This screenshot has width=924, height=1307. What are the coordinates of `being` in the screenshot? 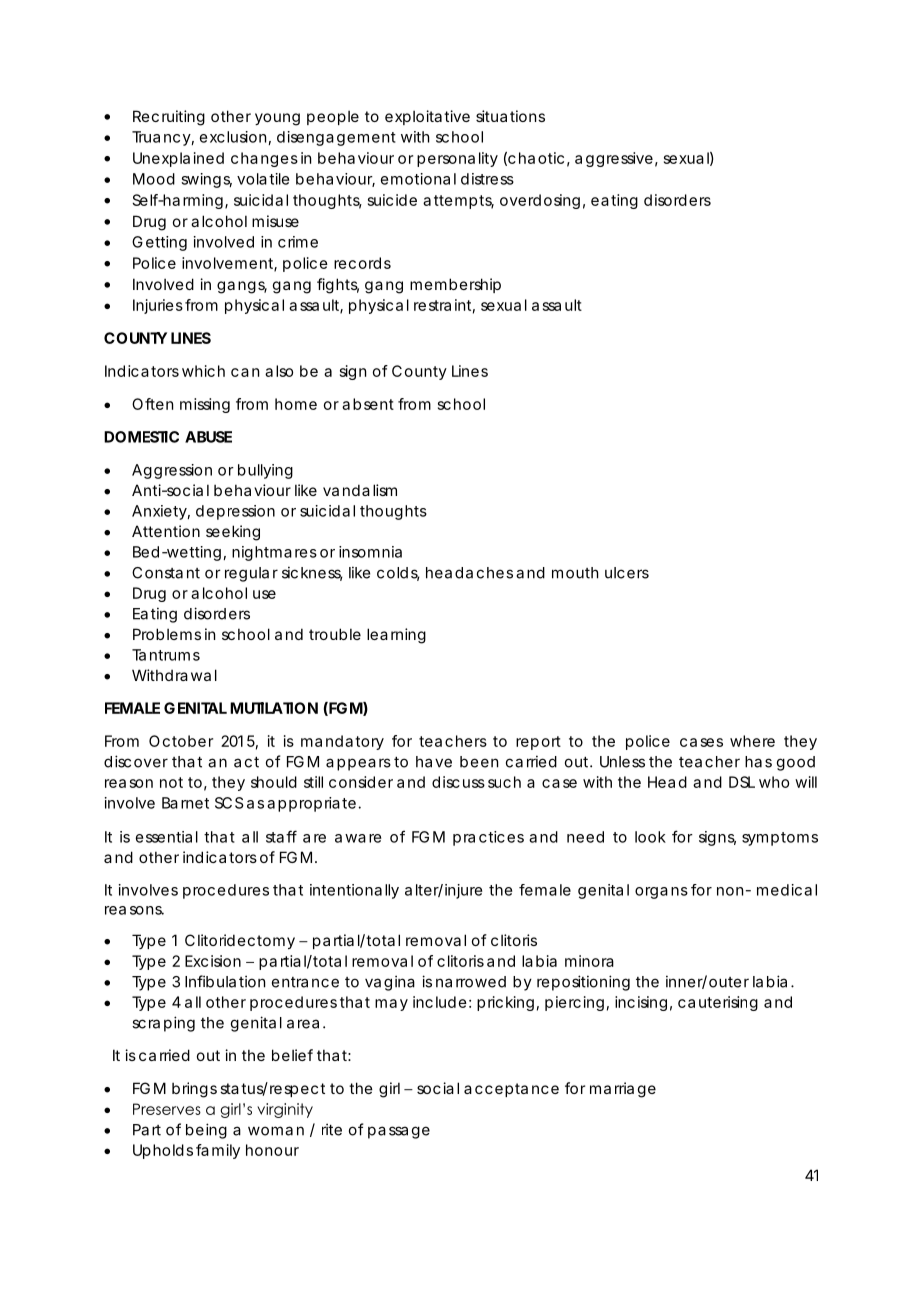 It's located at (206, 1131).
